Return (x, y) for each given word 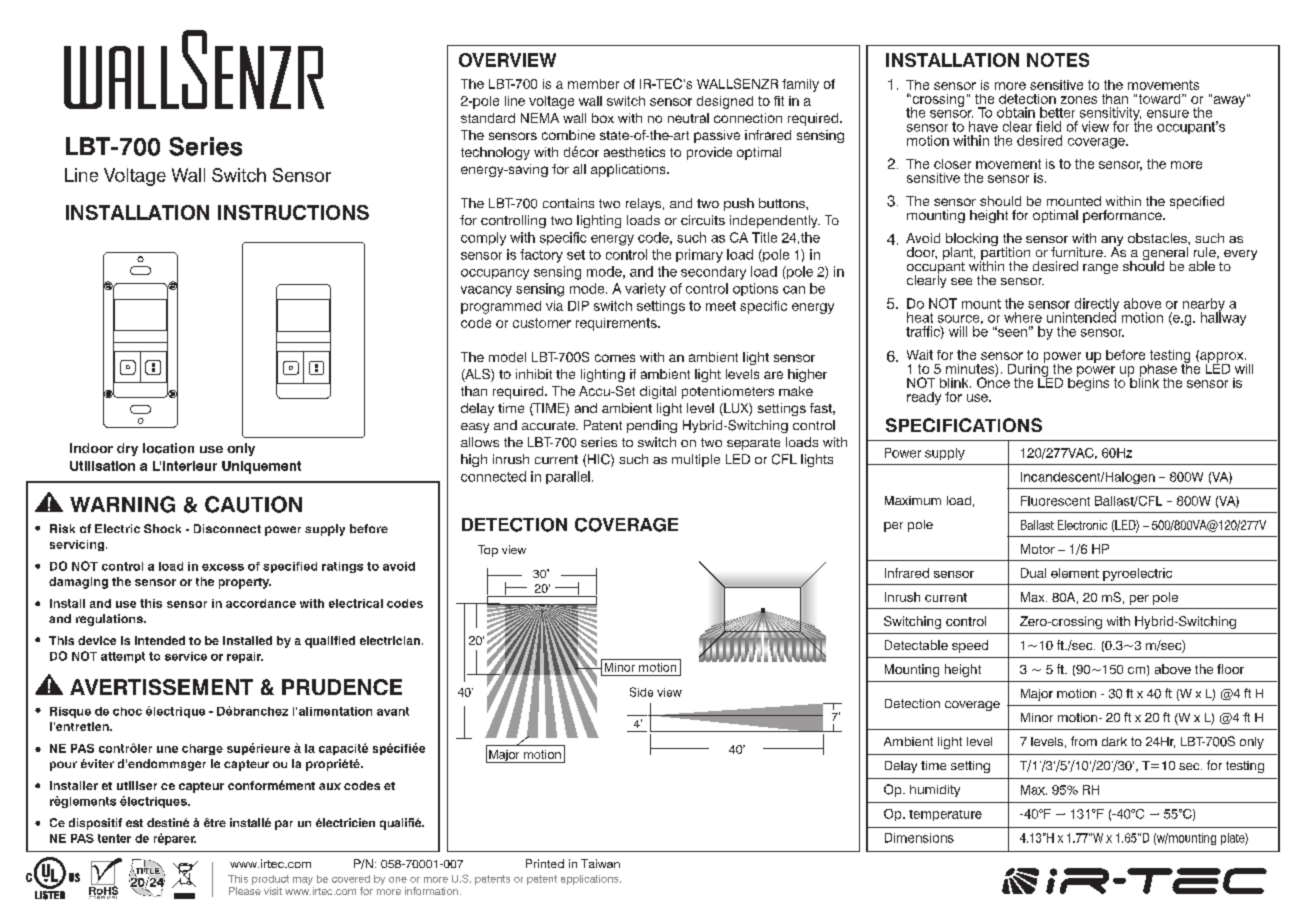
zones (1079, 100)
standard (488, 118)
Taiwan (600, 863)
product (270, 880)
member (593, 84)
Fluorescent (1055, 501)
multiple (696, 460)
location (168, 448)
